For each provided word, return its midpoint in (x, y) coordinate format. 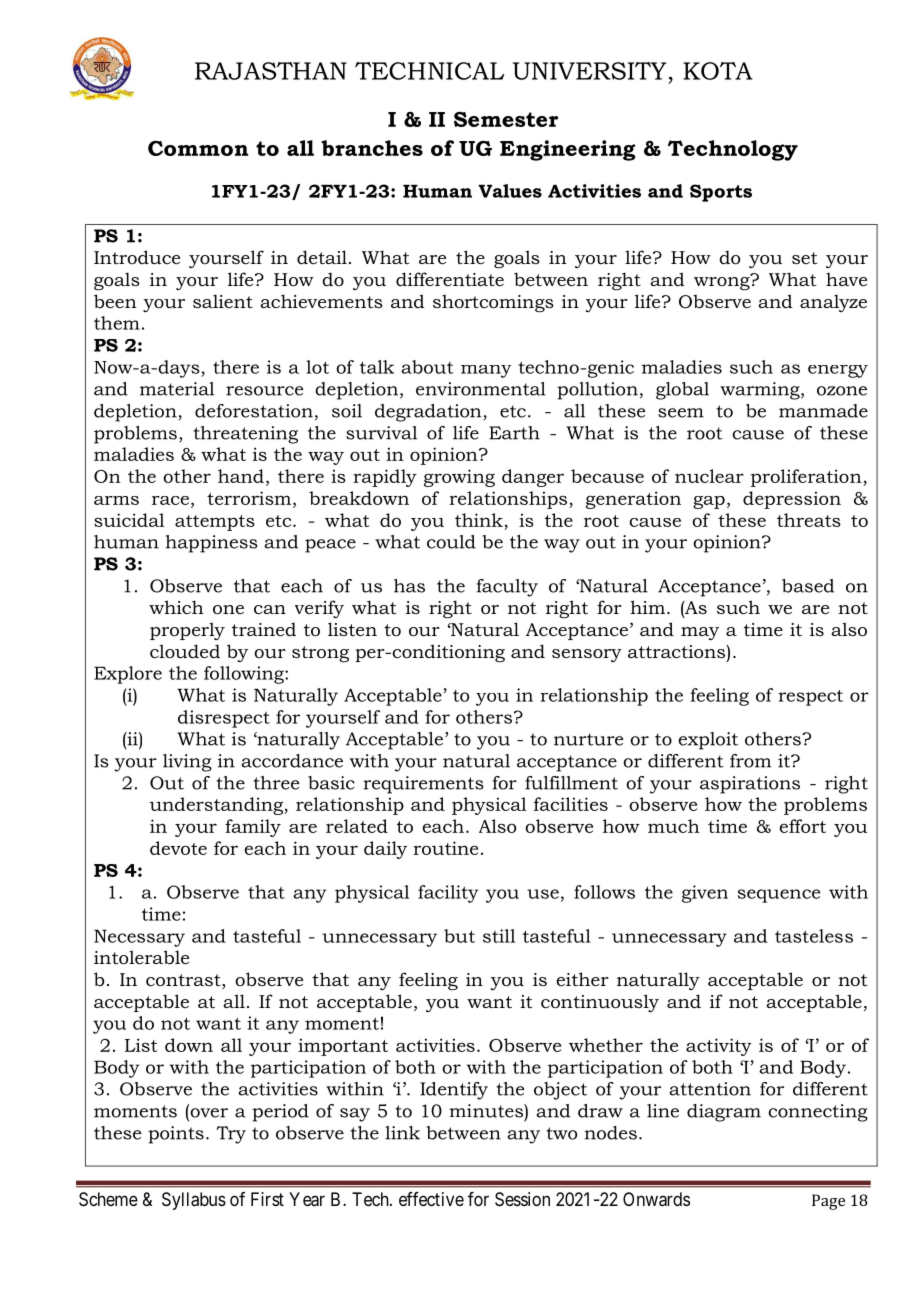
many (486, 371)
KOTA (718, 71)
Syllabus (194, 1201)
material (177, 389)
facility (448, 894)
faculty (507, 588)
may (700, 633)
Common (198, 148)
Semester (506, 119)
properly (187, 631)
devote (178, 848)
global (682, 391)
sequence (779, 896)
